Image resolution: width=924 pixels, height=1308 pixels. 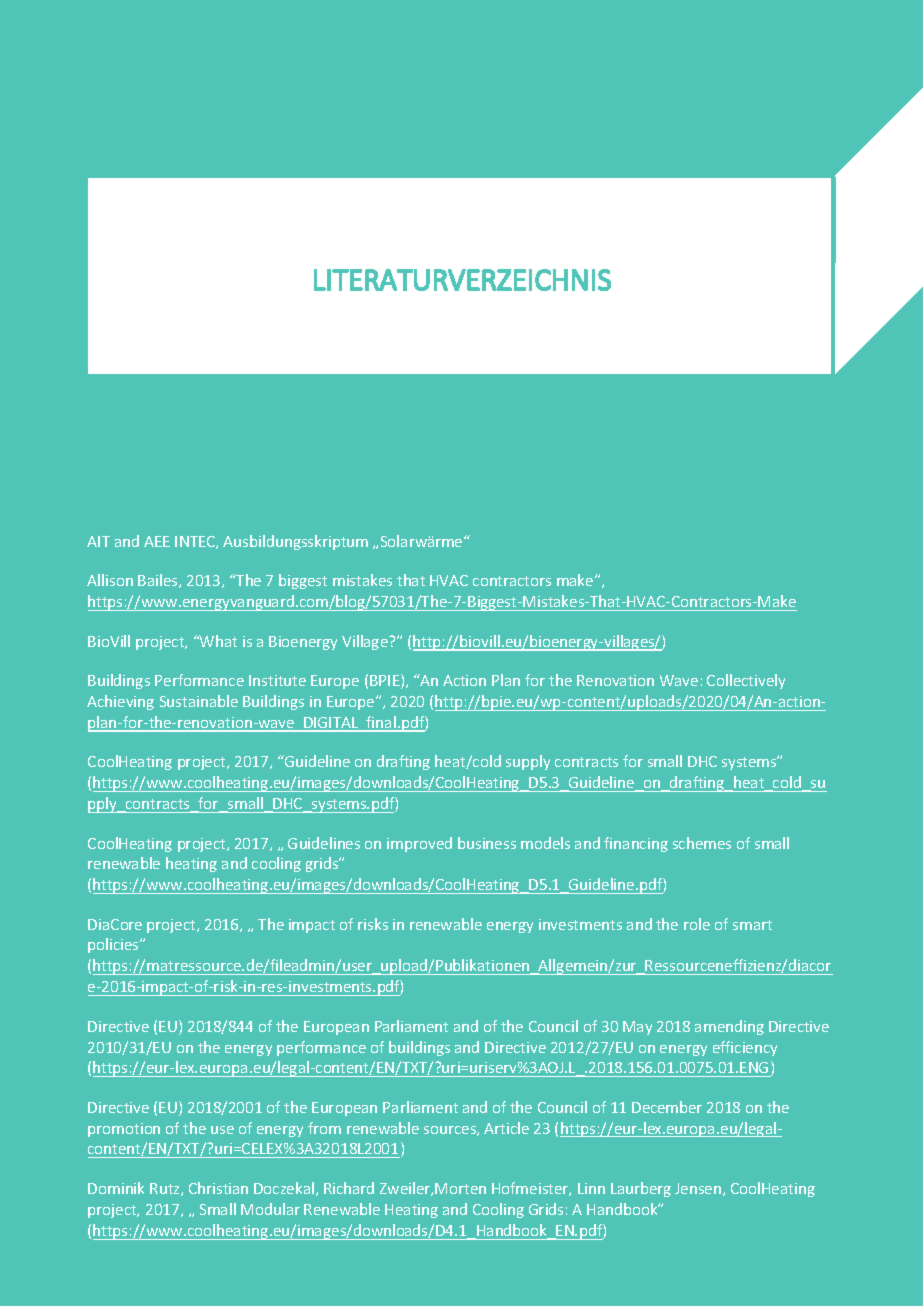 What do you see at coordinates (349, 1188) in the screenshot?
I see `Richard` at bounding box center [349, 1188].
